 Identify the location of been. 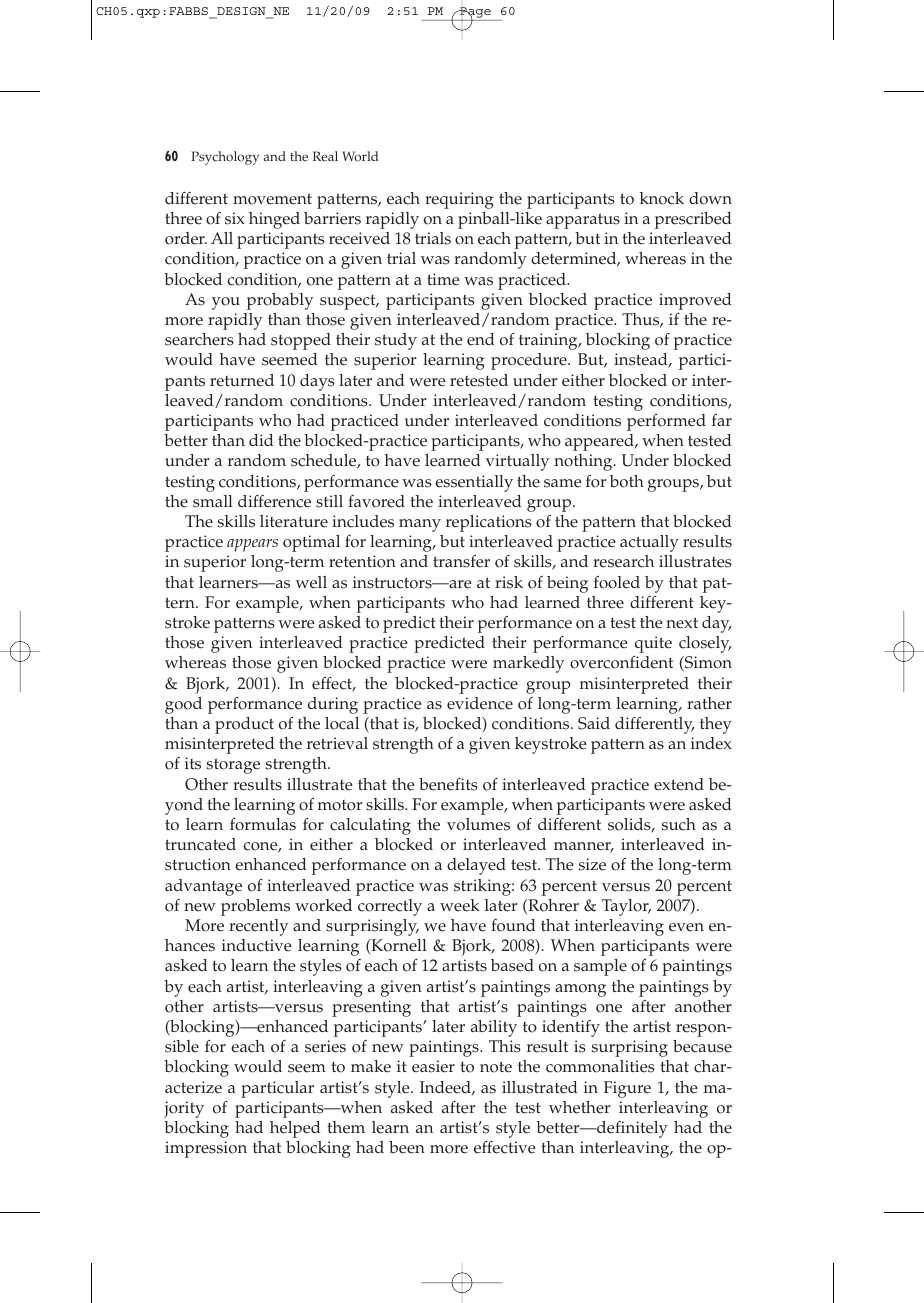
(407, 1147).
